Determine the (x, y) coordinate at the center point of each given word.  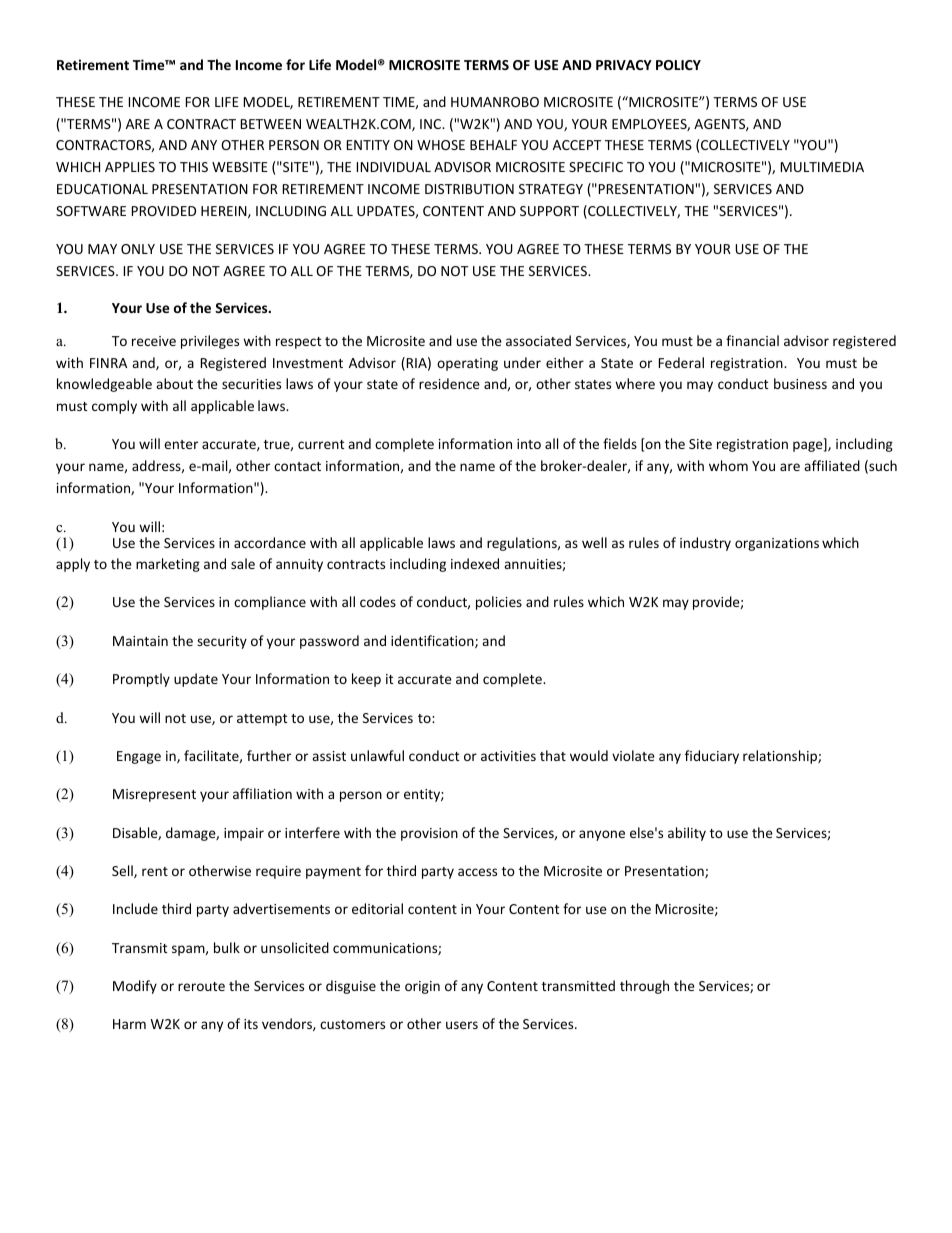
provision (429, 834)
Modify (135, 987)
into (529, 444)
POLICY (678, 65)
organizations (777, 544)
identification (433, 641)
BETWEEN (271, 124)
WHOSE (441, 145)
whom (728, 465)
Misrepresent (154, 795)
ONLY (138, 249)
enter (181, 444)
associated (538, 340)
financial (752, 340)
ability (687, 834)
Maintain (140, 641)
